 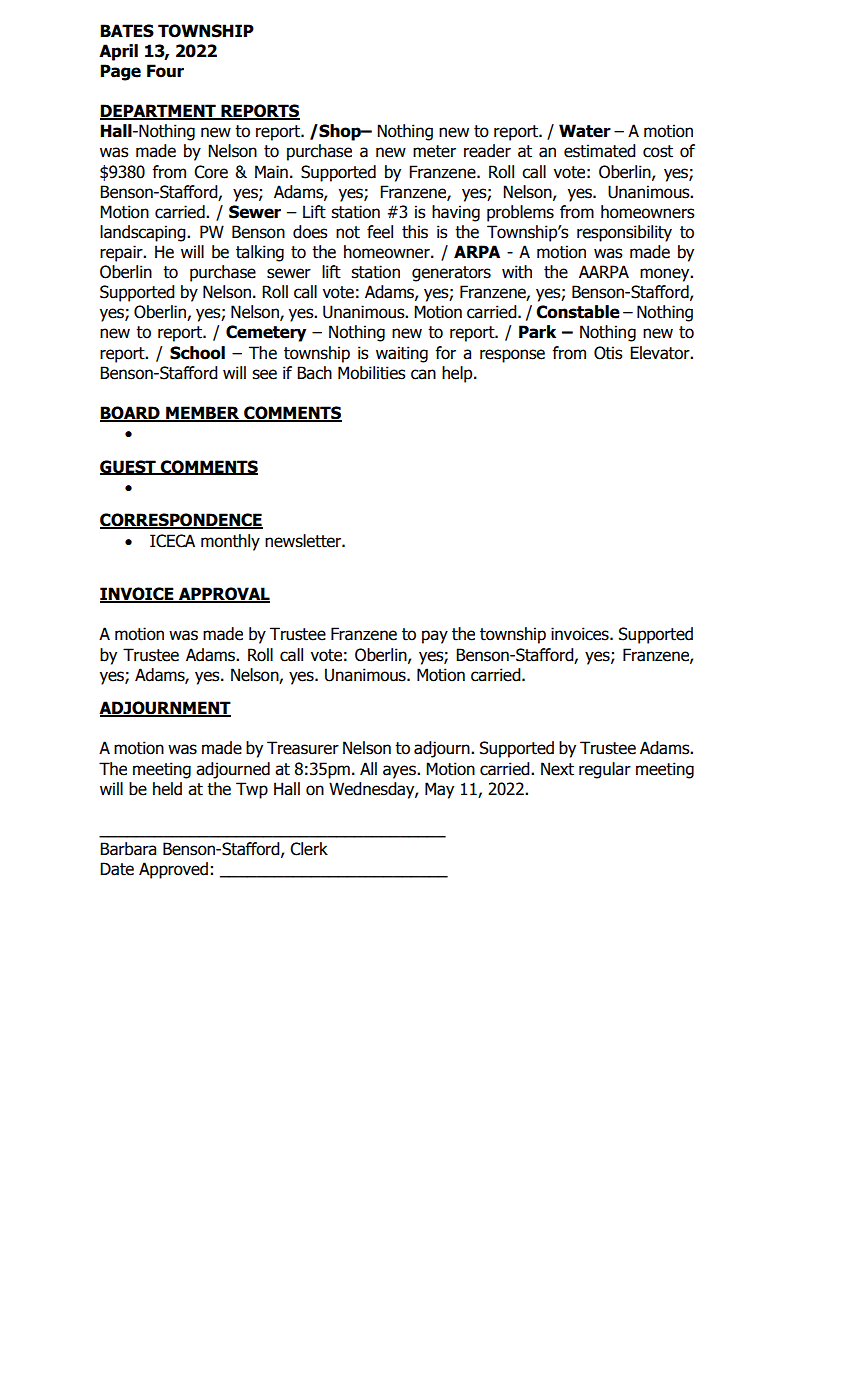 What do you see at coordinates (585, 131) in the screenshot?
I see `Water` at bounding box center [585, 131].
